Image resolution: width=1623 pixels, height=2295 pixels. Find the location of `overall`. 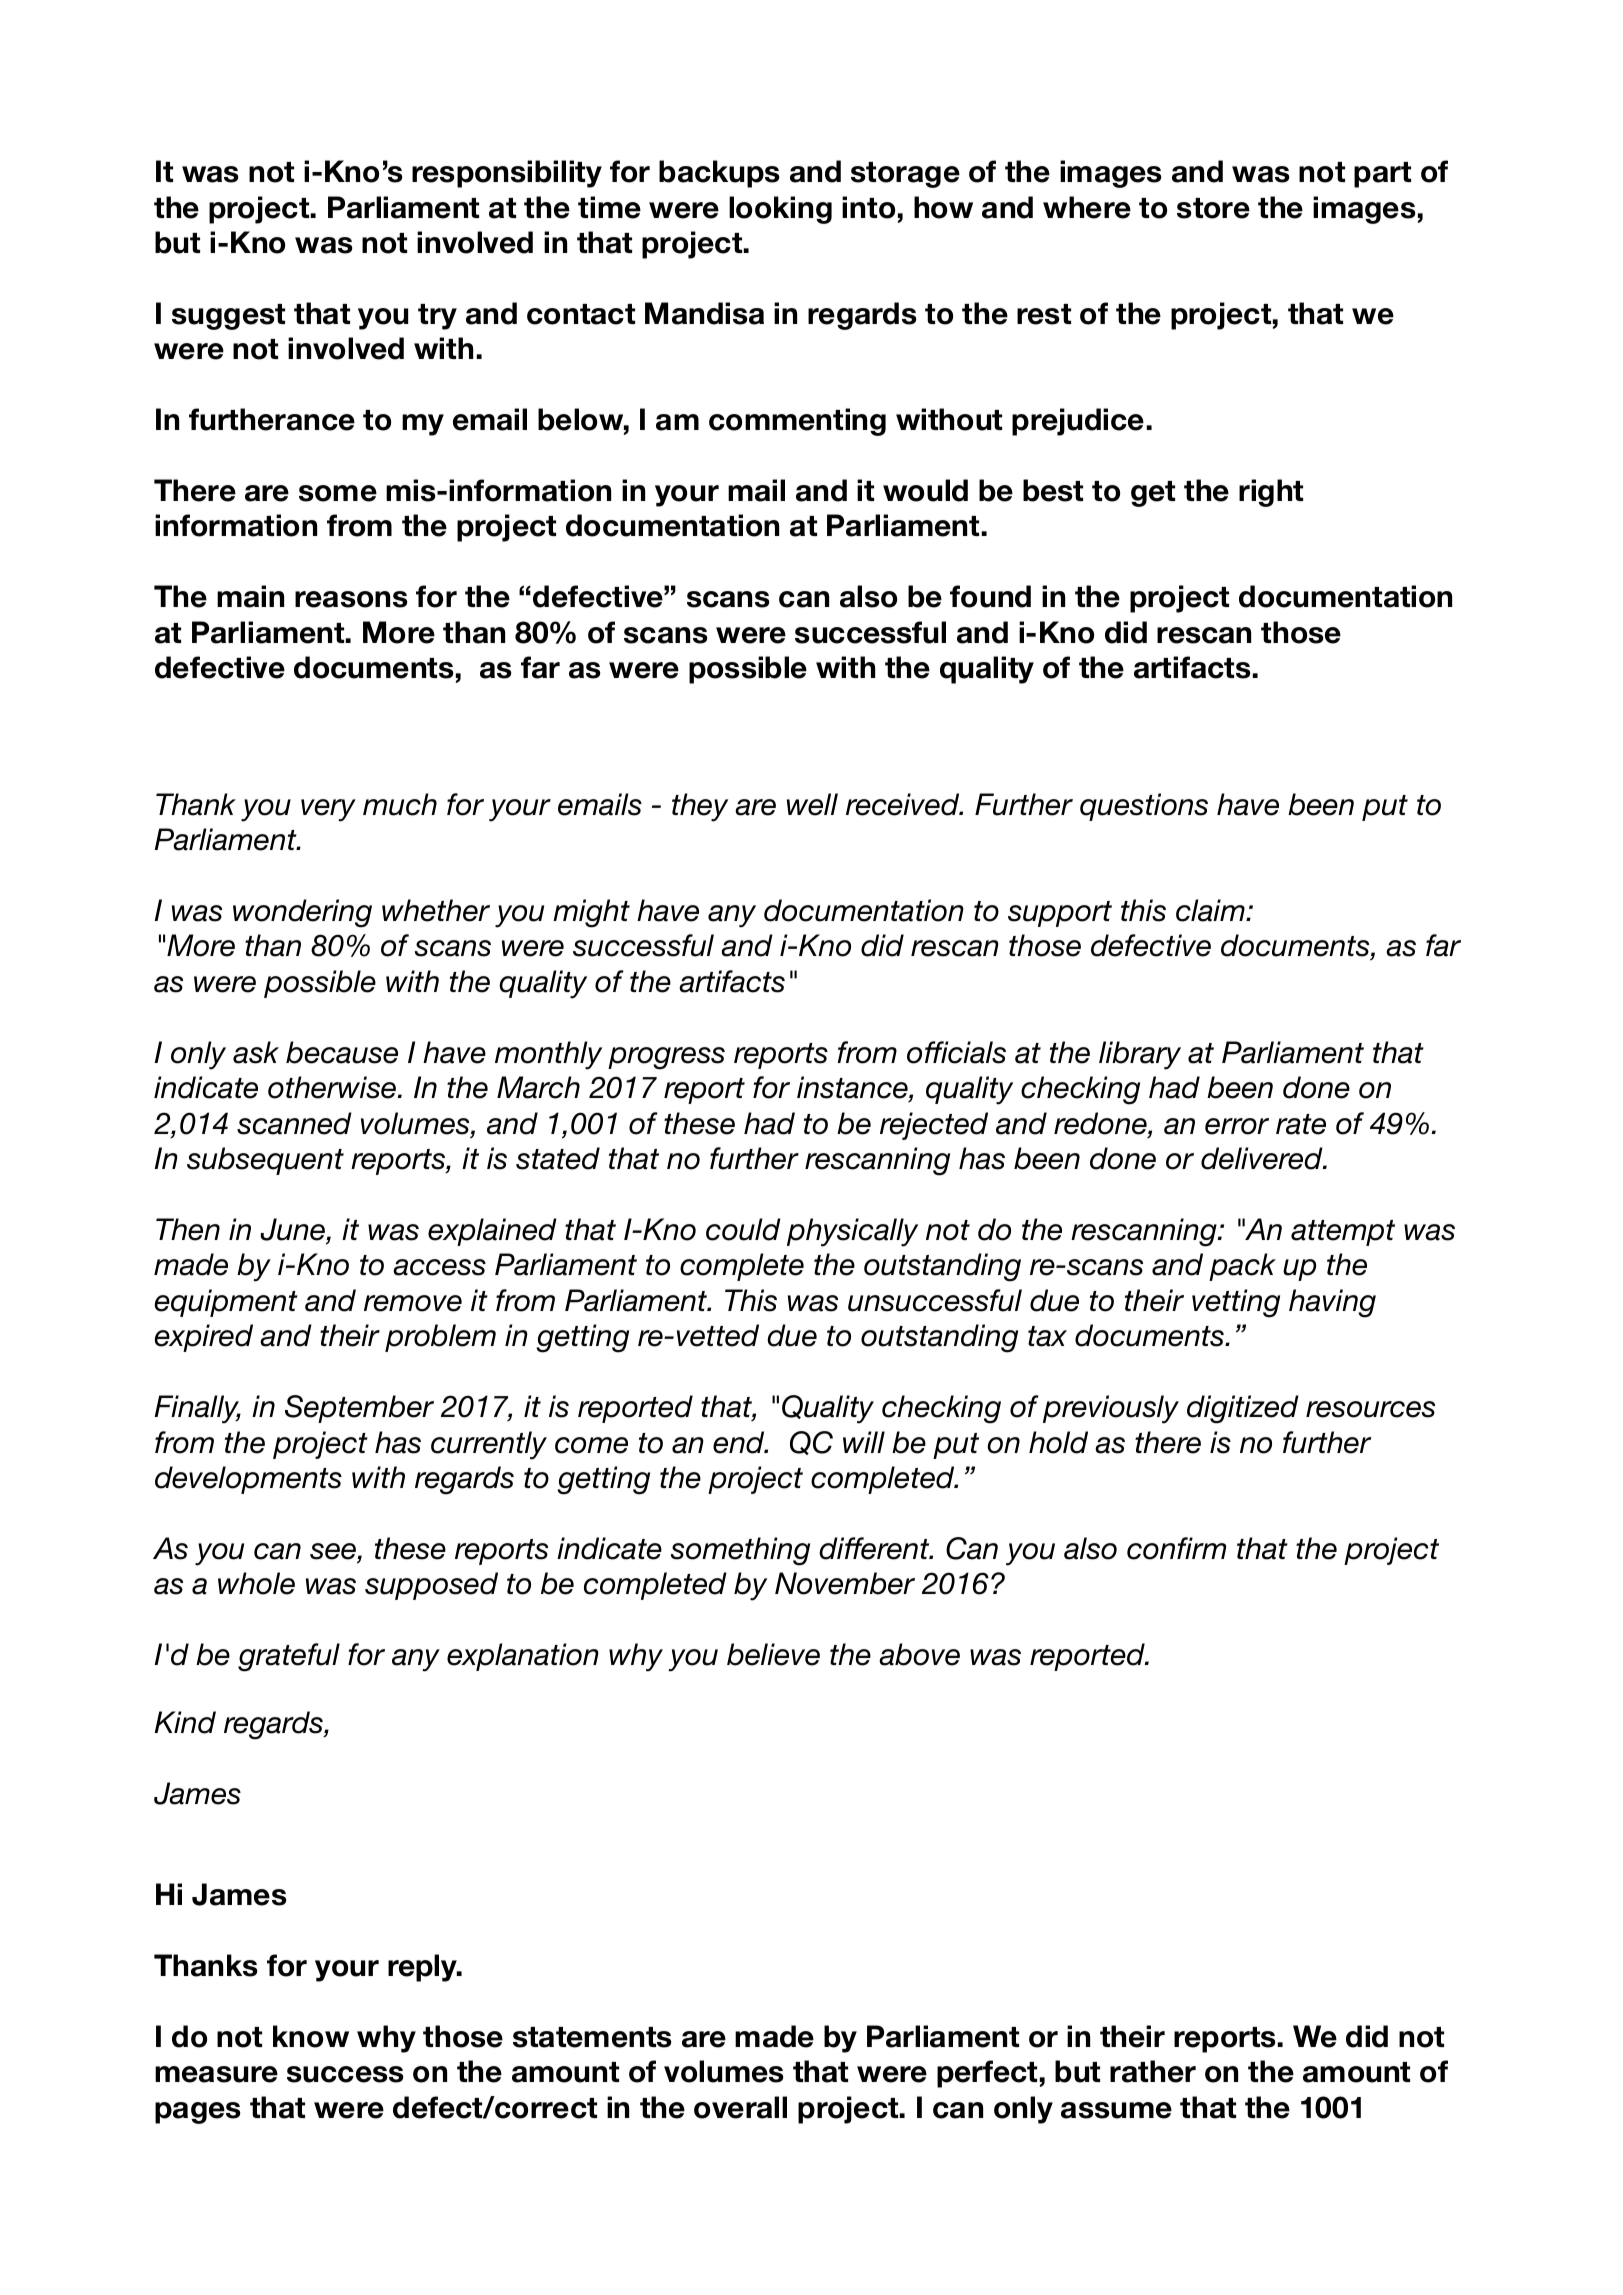

overall is located at coordinates (740, 2107).
